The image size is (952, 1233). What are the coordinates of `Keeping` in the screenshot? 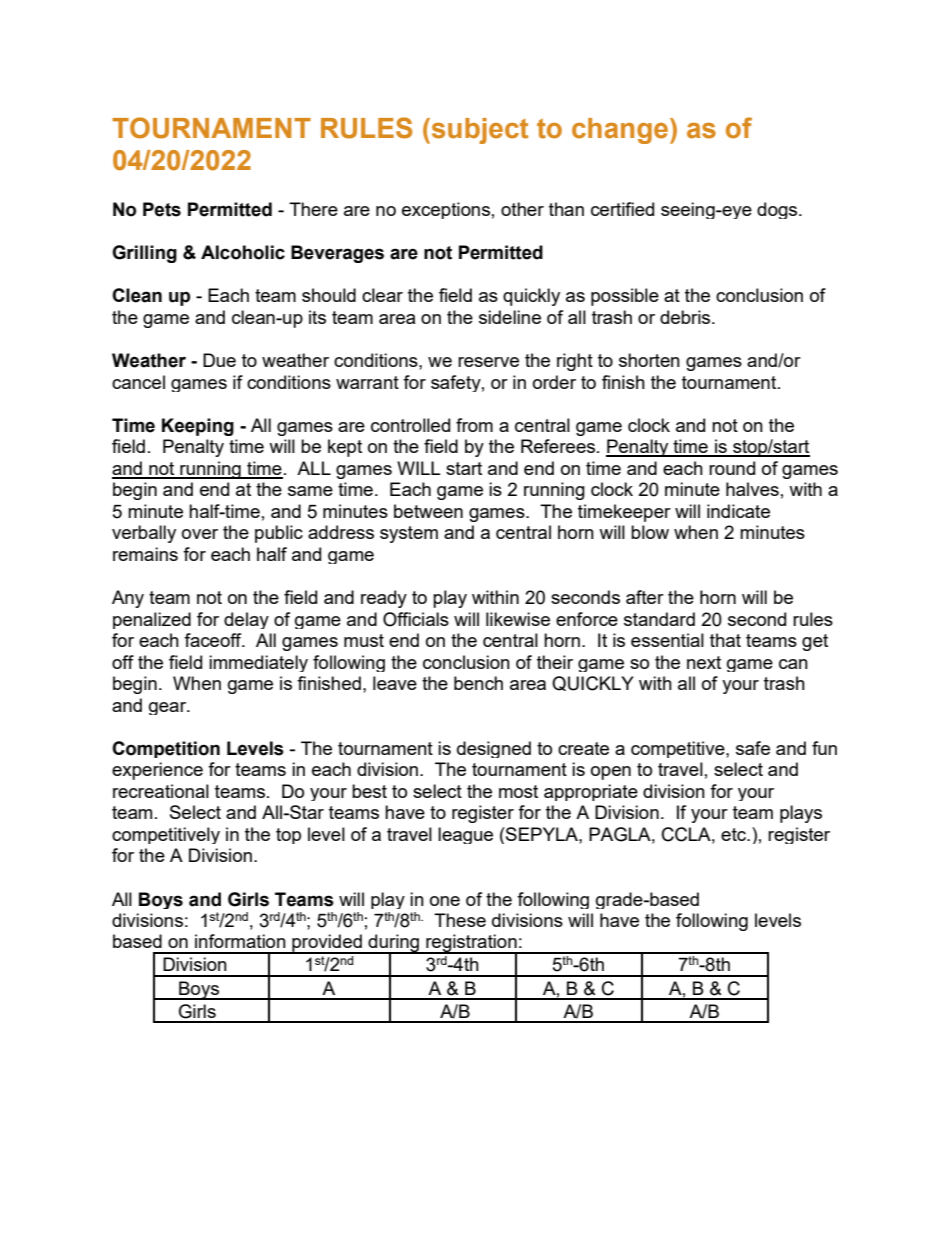 It's located at (198, 427).
